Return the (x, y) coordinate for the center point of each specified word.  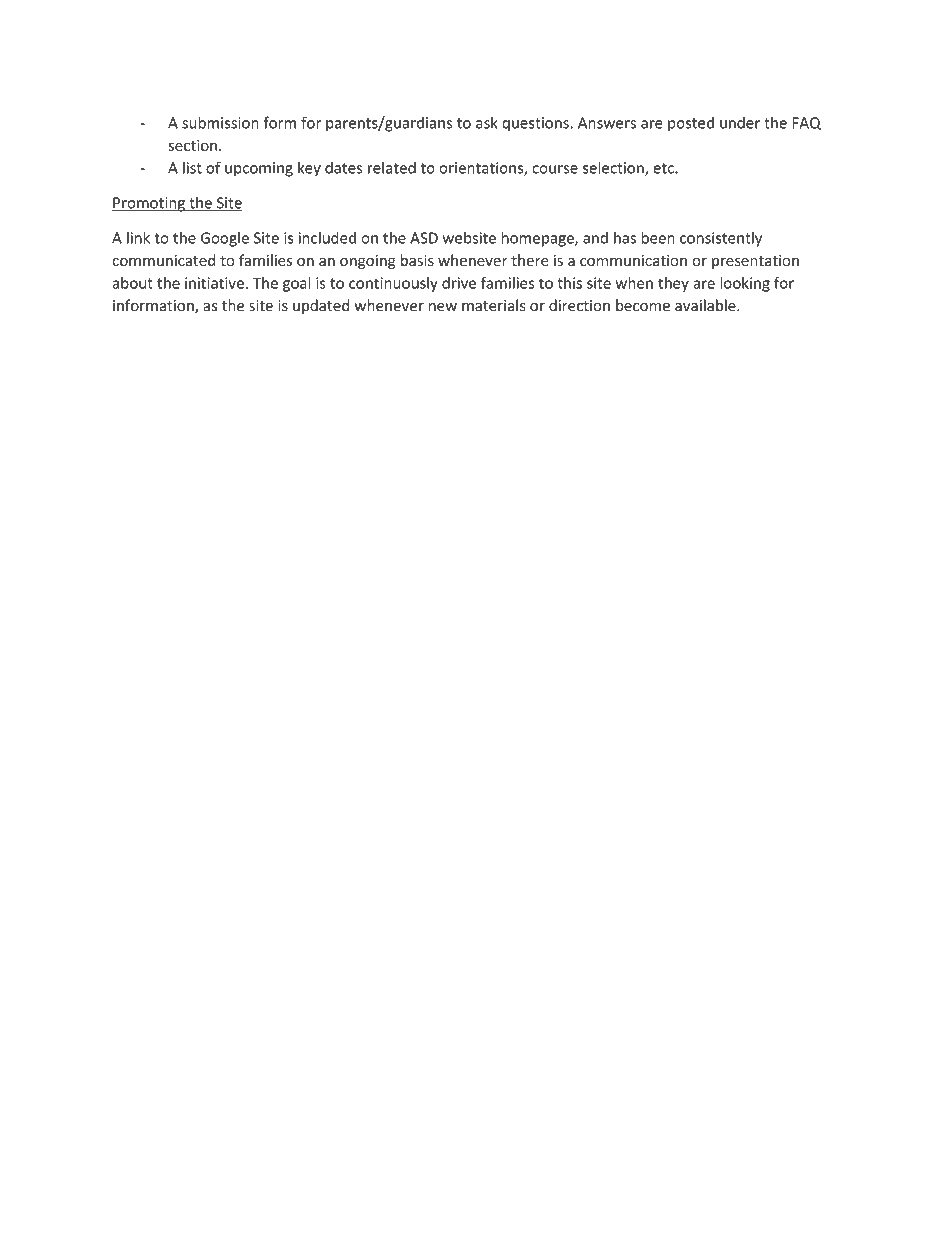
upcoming (259, 169)
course (555, 169)
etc (664, 168)
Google (225, 239)
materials (494, 305)
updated (321, 306)
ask (487, 122)
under (740, 122)
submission (220, 122)
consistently (721, 239)
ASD (424, 238)
